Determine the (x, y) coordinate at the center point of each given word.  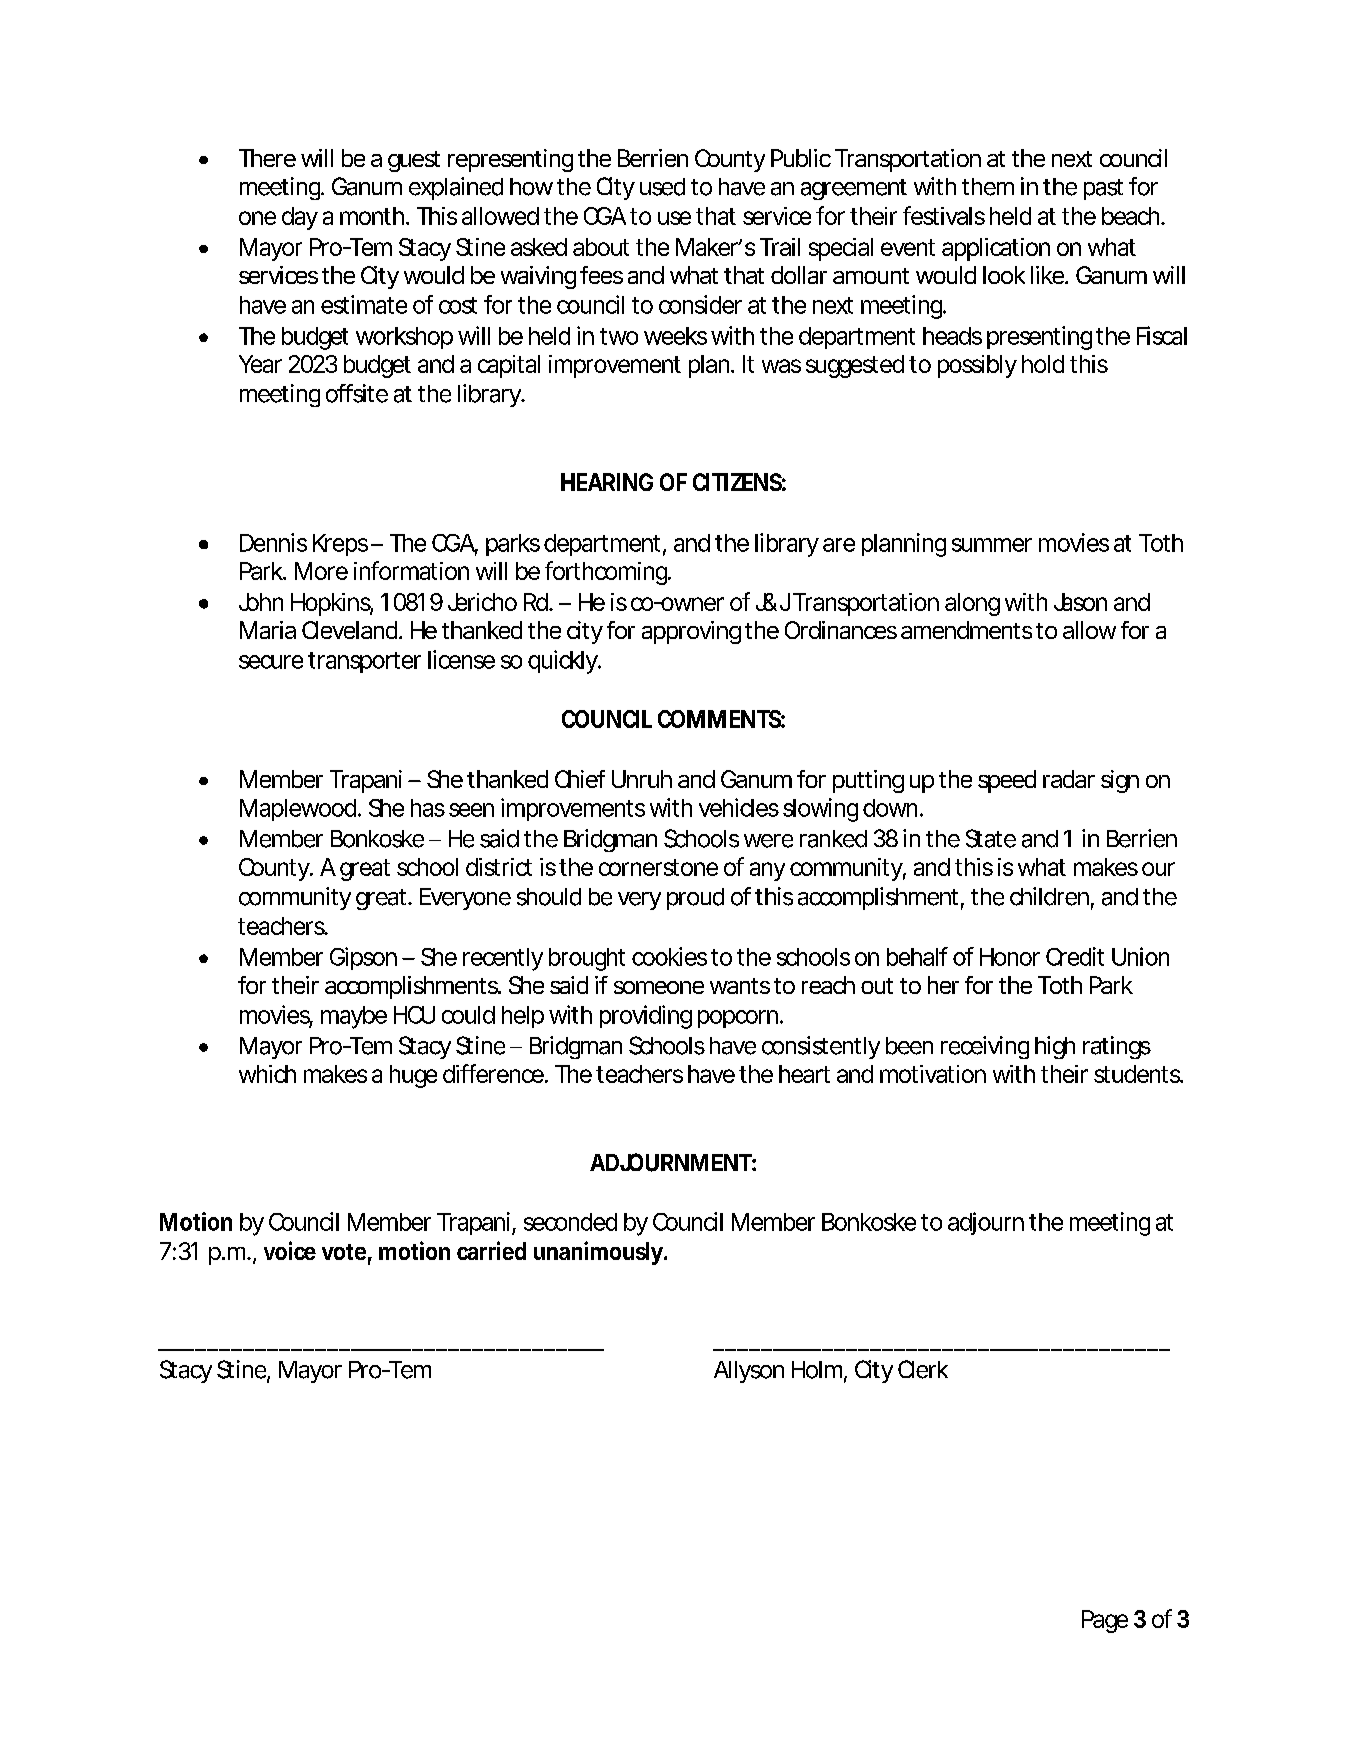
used (662, 187)
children (1049, 896)
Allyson (749, 1372)
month (373, 216)
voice (290, 1250)
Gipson (363, 958)
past (1103, 189)
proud (695, 899)
